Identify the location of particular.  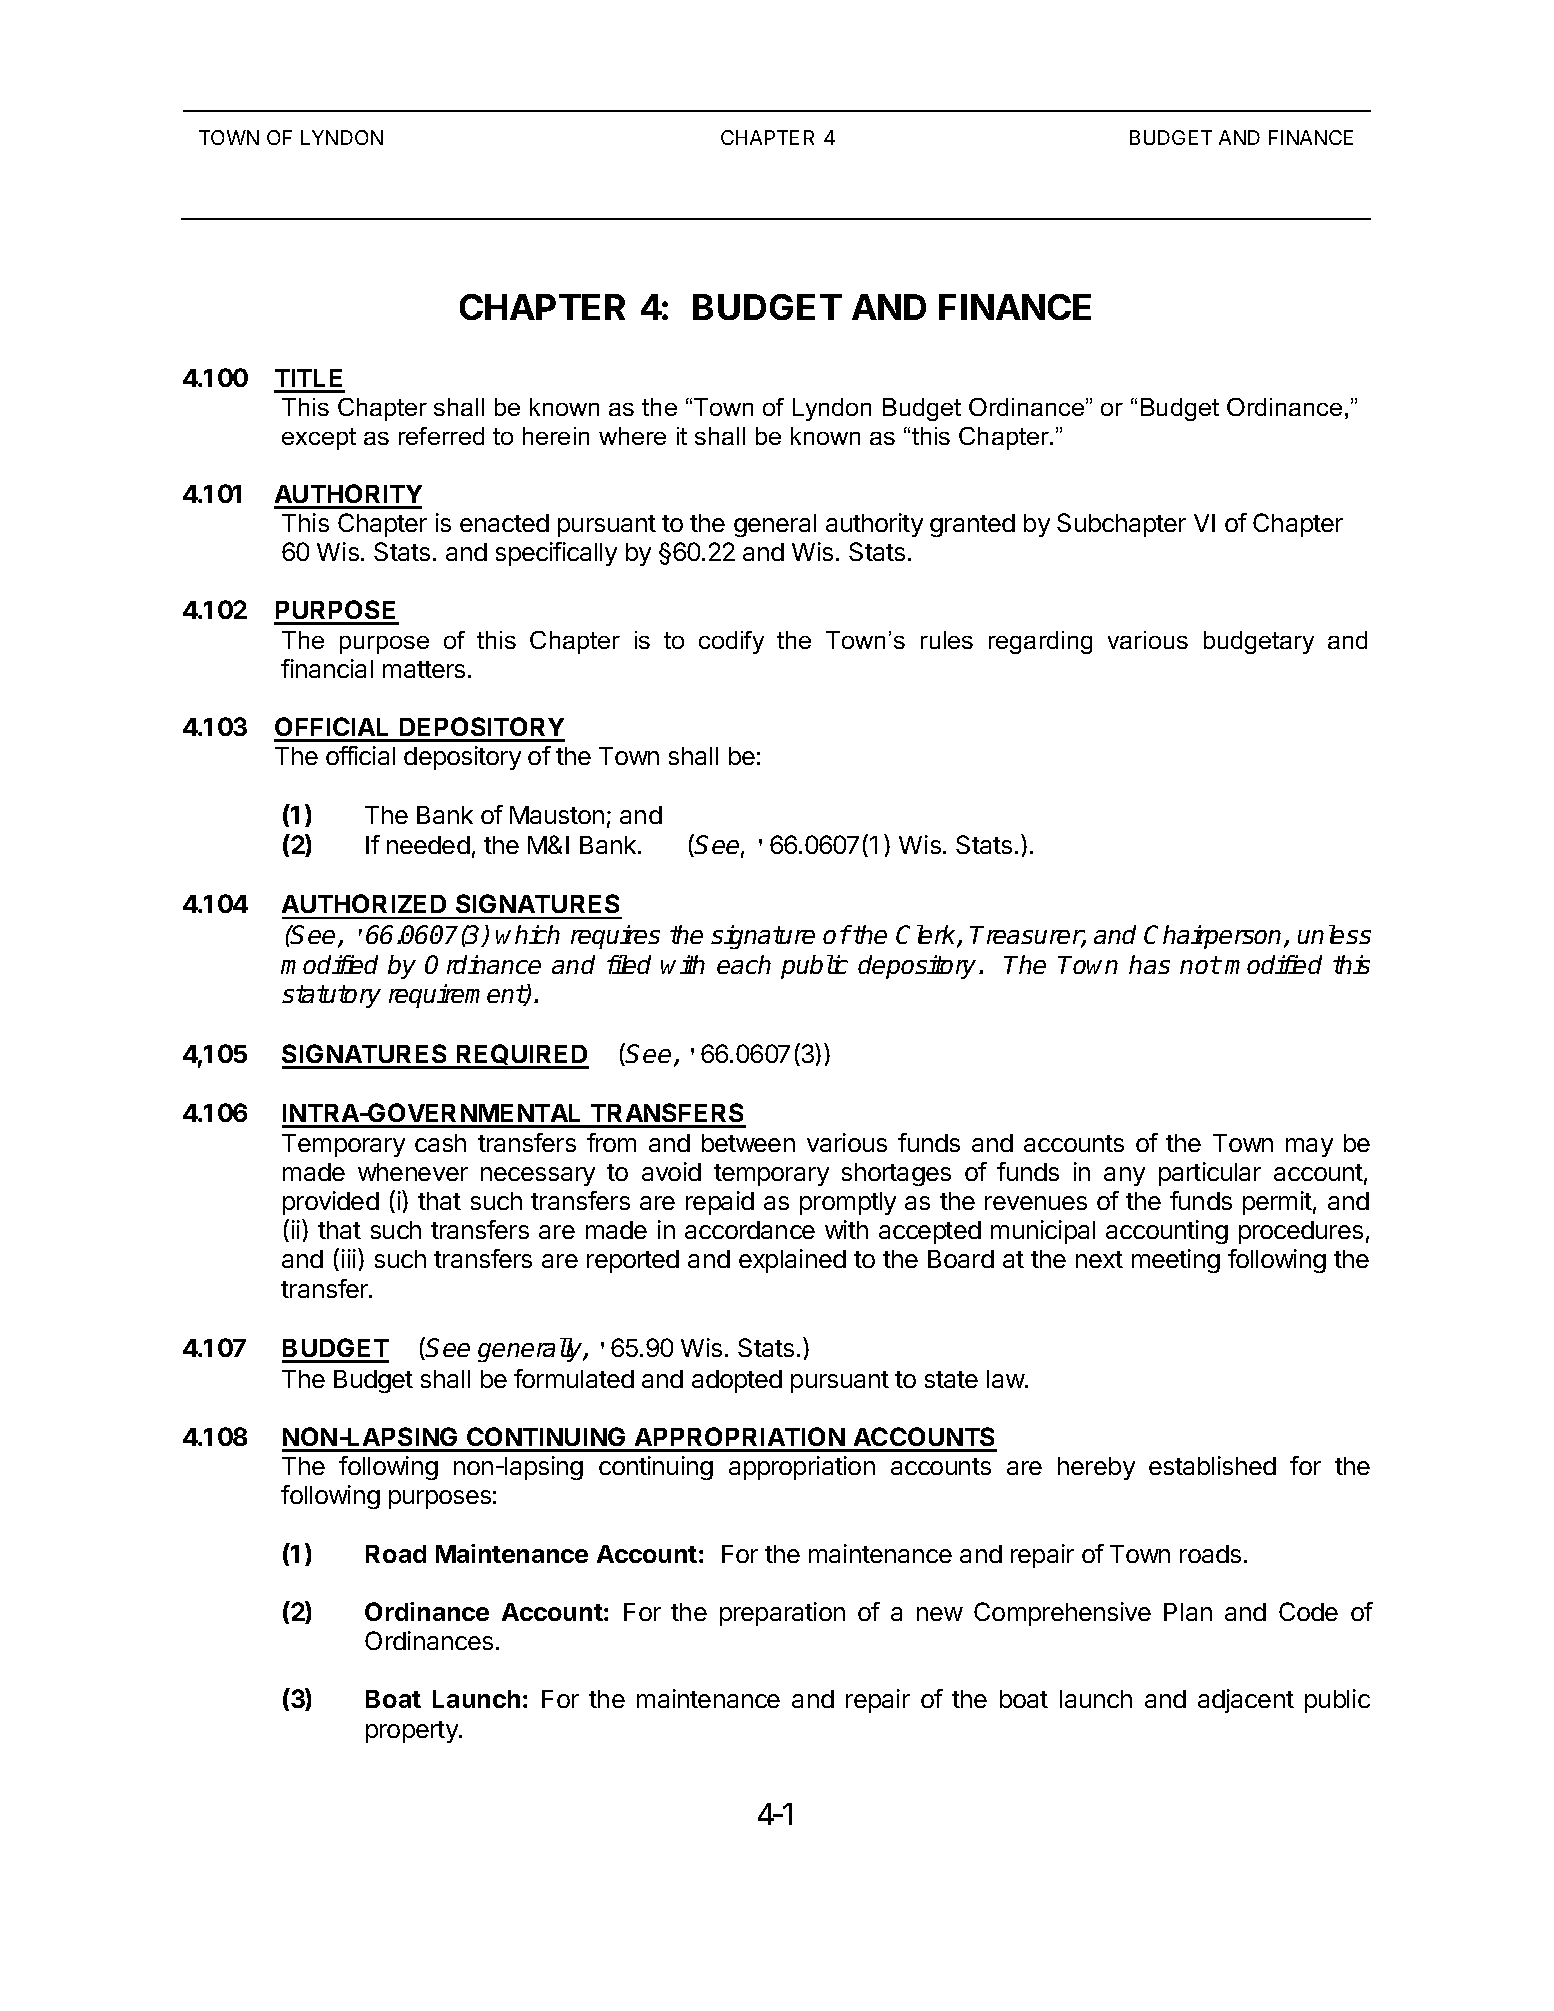
(1210, 1174).
